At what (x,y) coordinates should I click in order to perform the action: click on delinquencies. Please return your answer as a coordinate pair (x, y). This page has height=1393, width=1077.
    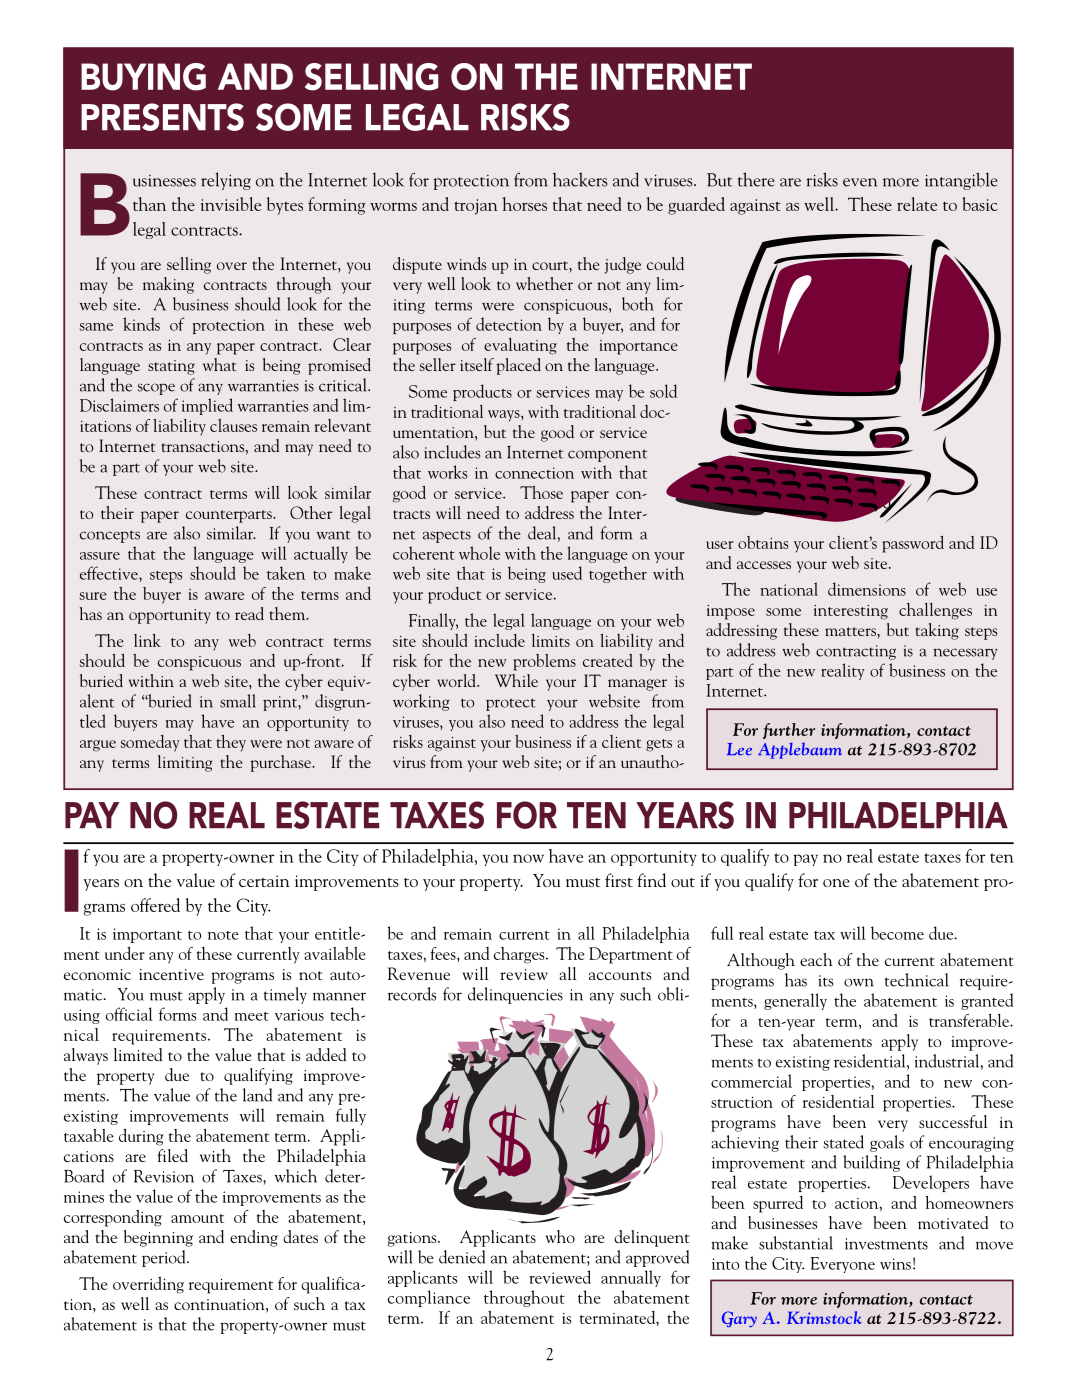
    Looking at the image, I should click on (515, 995).
